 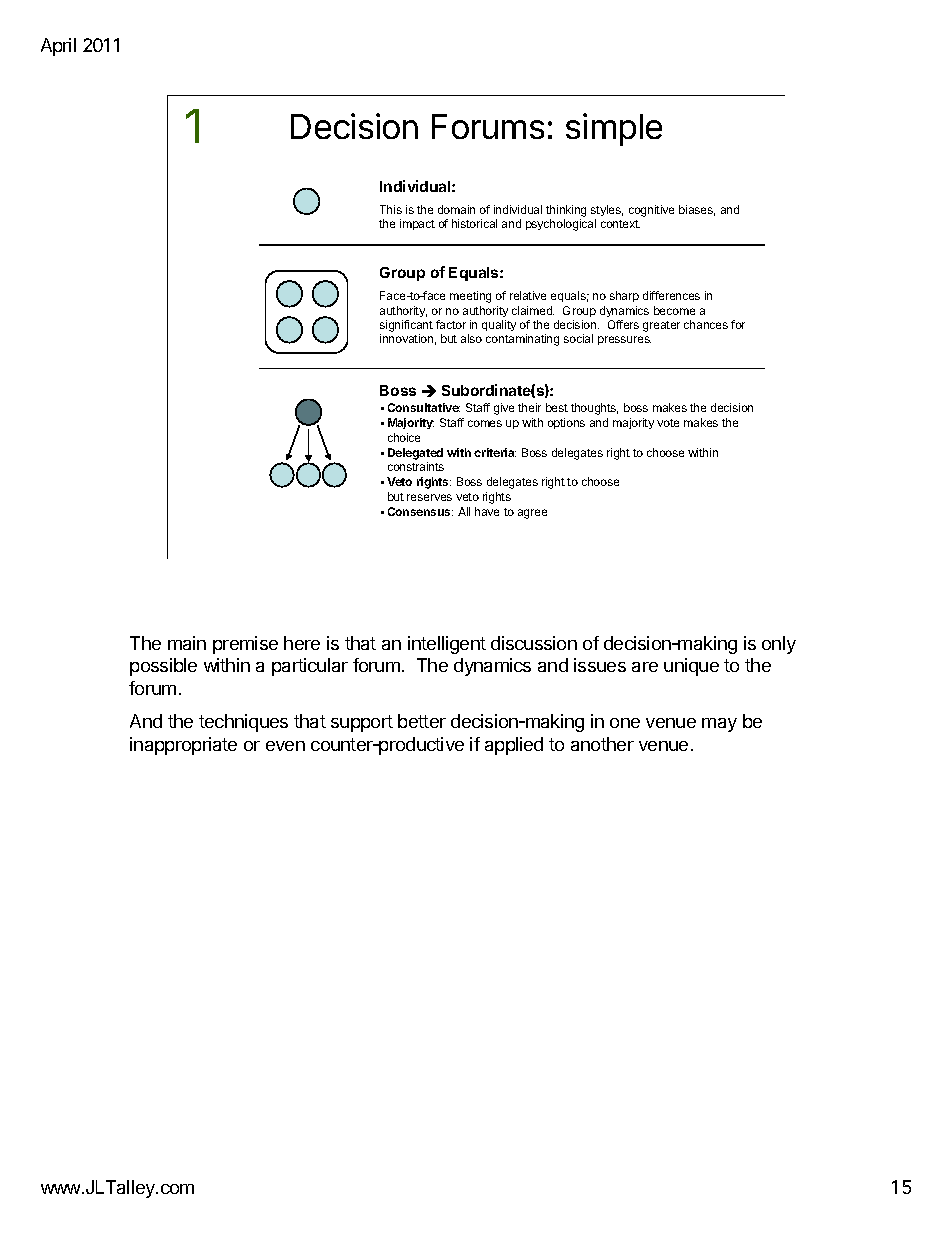 I want to click on cognitive, so click(x=651, y=211).
